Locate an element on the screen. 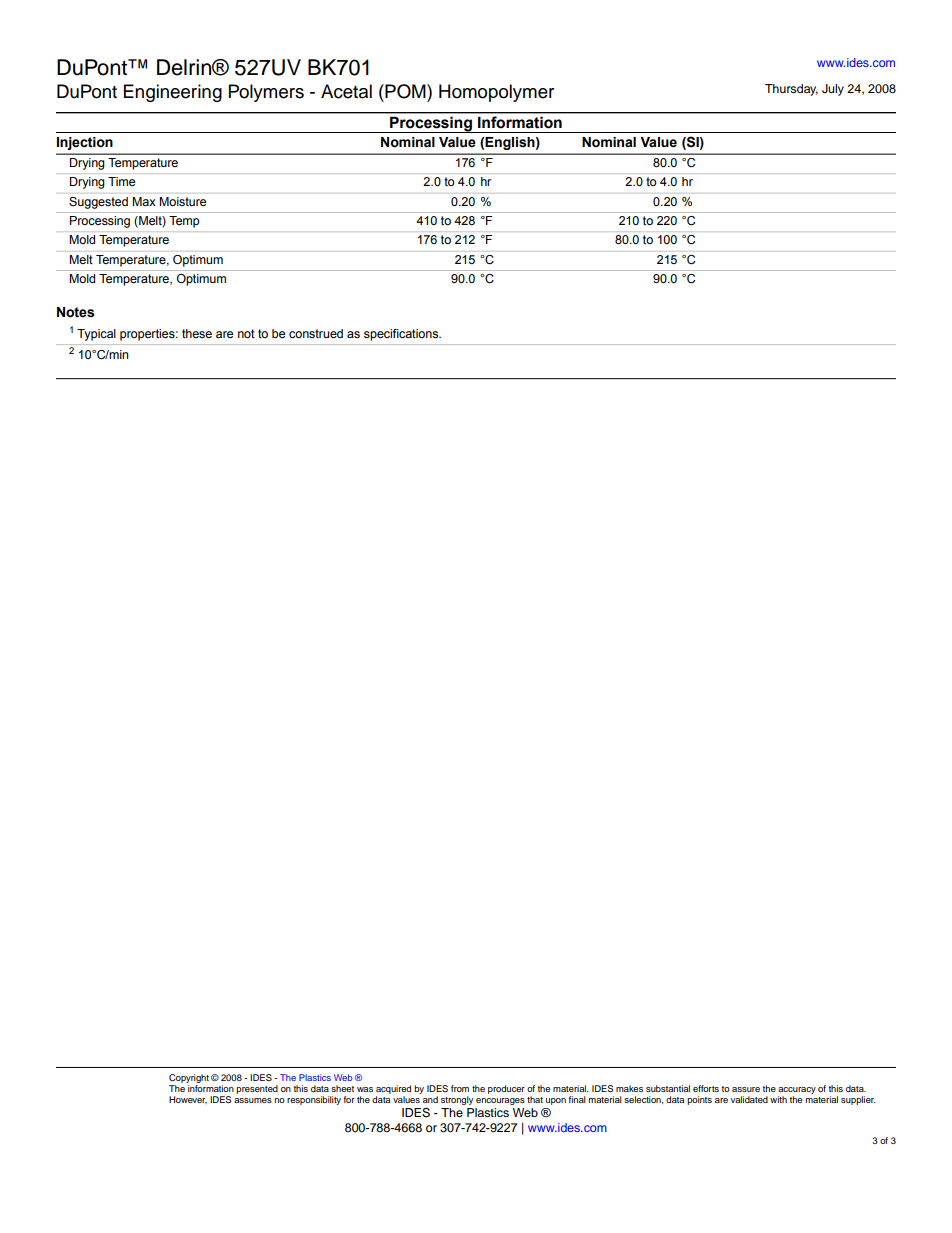 The image size is (952, 1233). assure is located at coordinates (746, 1089).
